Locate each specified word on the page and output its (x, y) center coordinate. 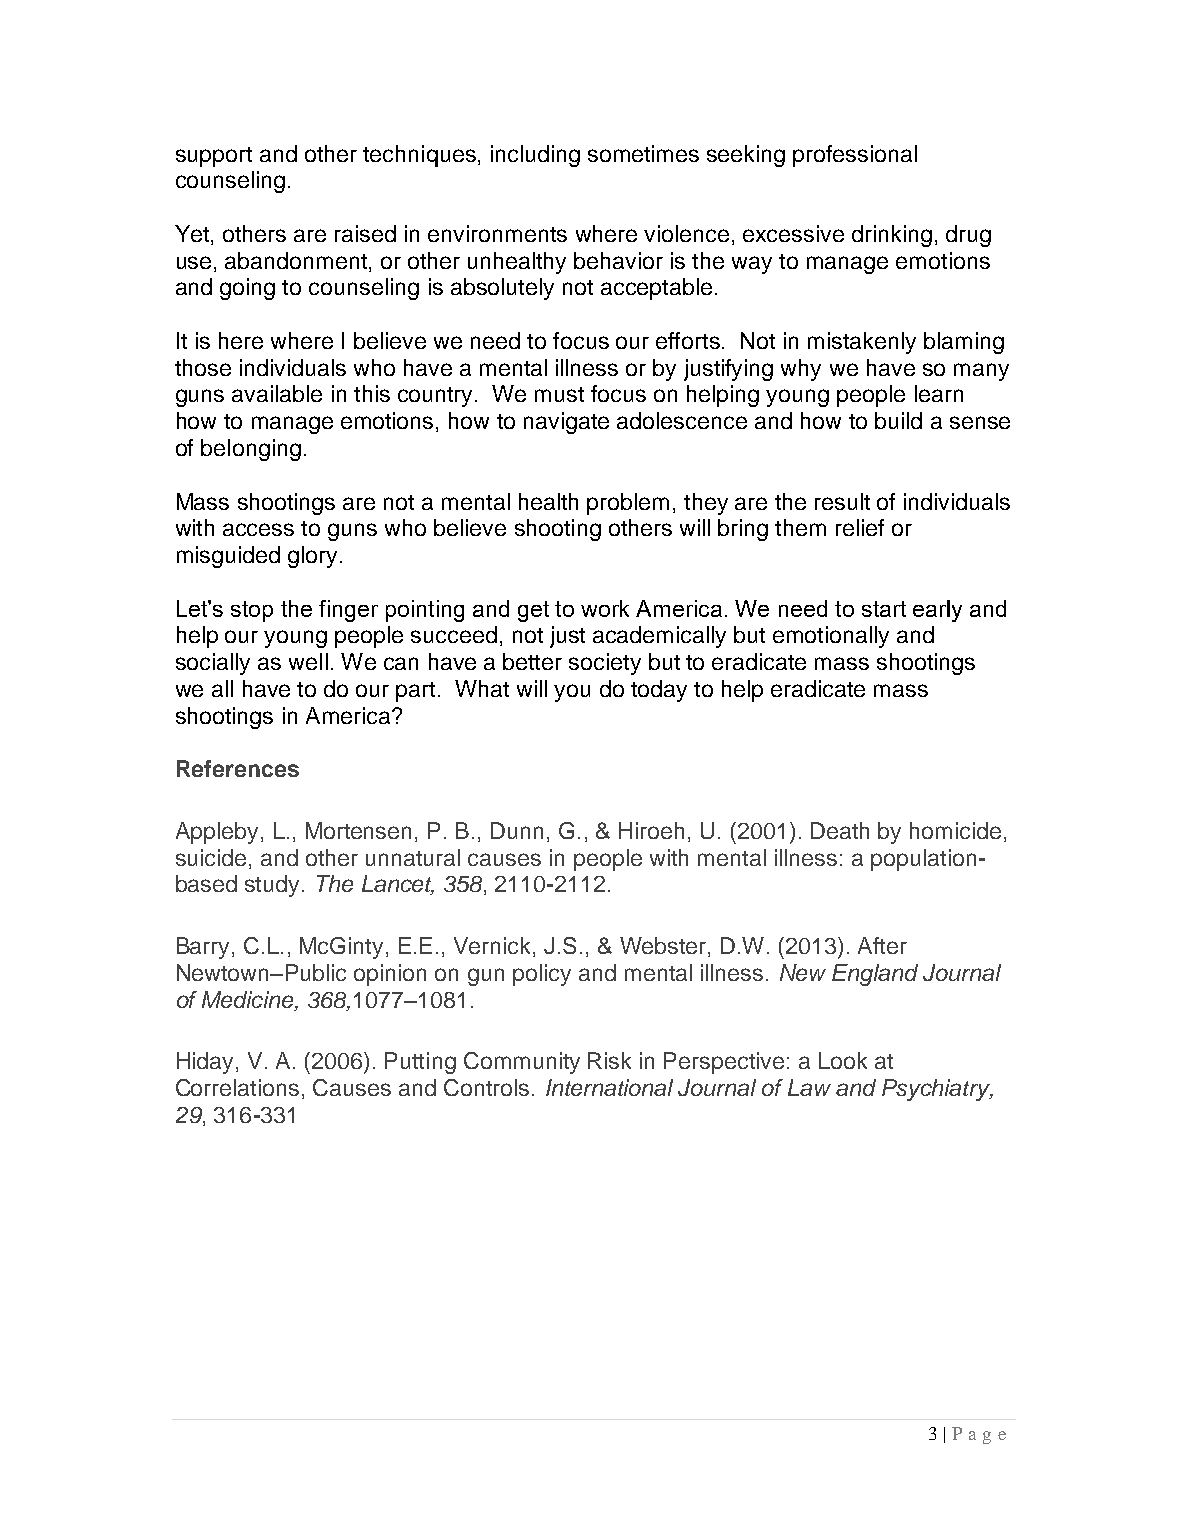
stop (252, 611)
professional (855, 156)
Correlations (237, 1087)
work (605, 608)
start (884, 609)
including (535, 156)
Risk (609, 1060)
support (214, 157)
